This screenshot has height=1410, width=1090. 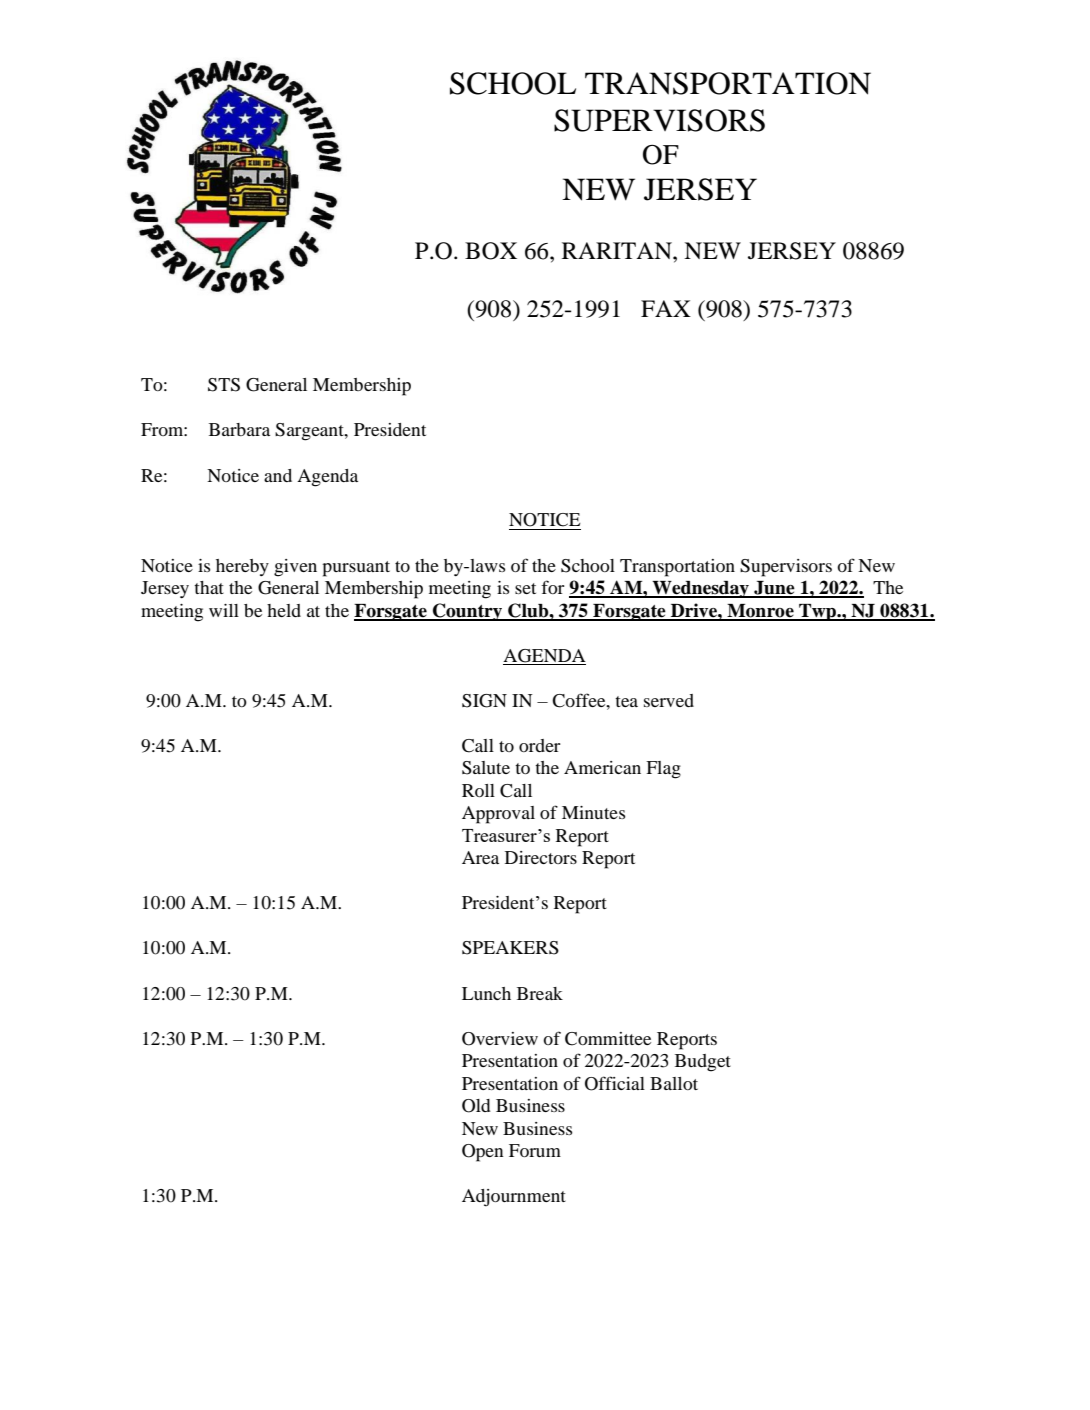 I want to click on SIGN, so click(x=484, y=701).
